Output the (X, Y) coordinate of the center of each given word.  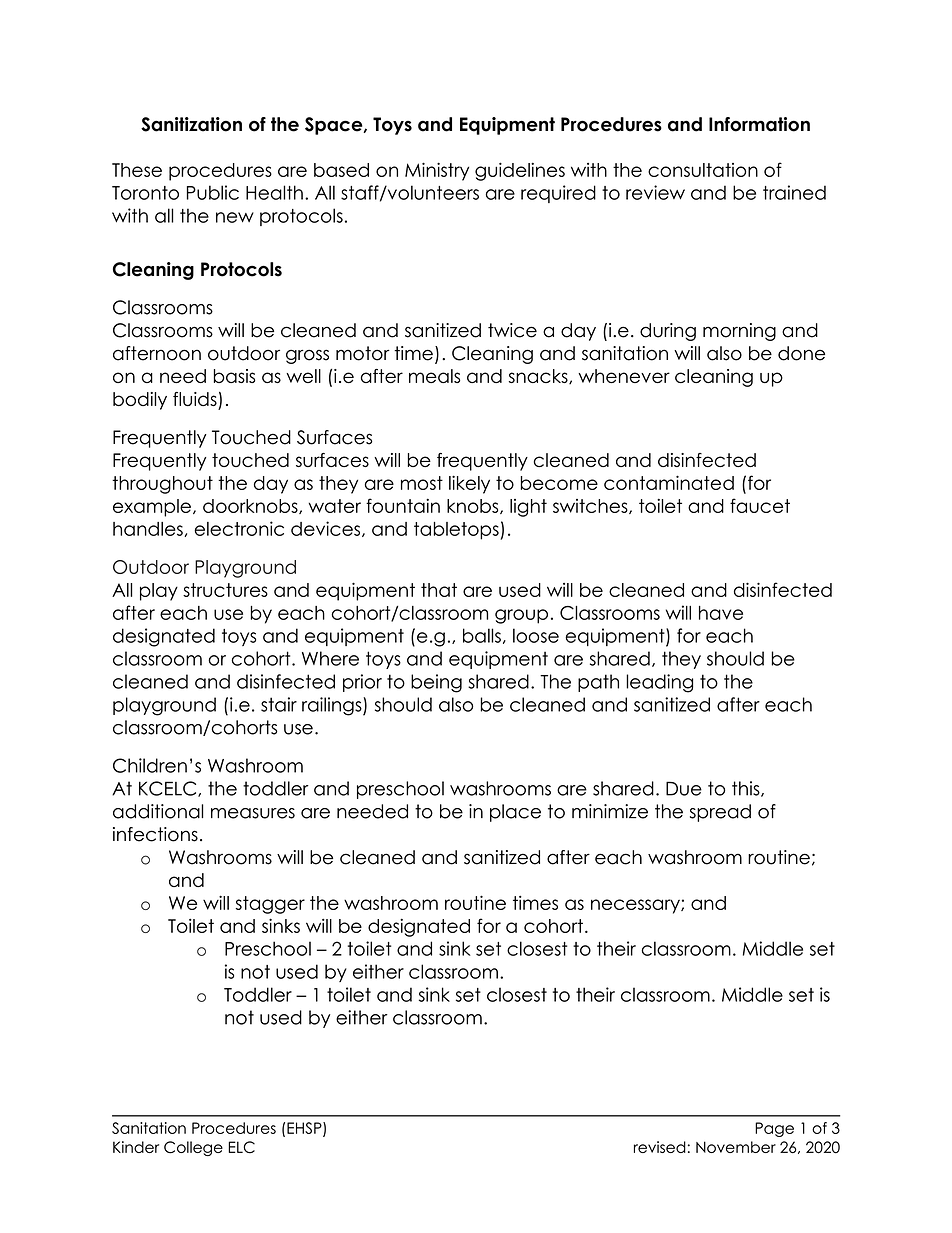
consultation (703, 170)
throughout (162, 485)
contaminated (669, 482)
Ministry (437, 171)
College (193, 1148)
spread (720, 813)
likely (469, 484)
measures (253, 813)
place (515, 813)
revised (660, 1147)
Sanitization (191, 124)
